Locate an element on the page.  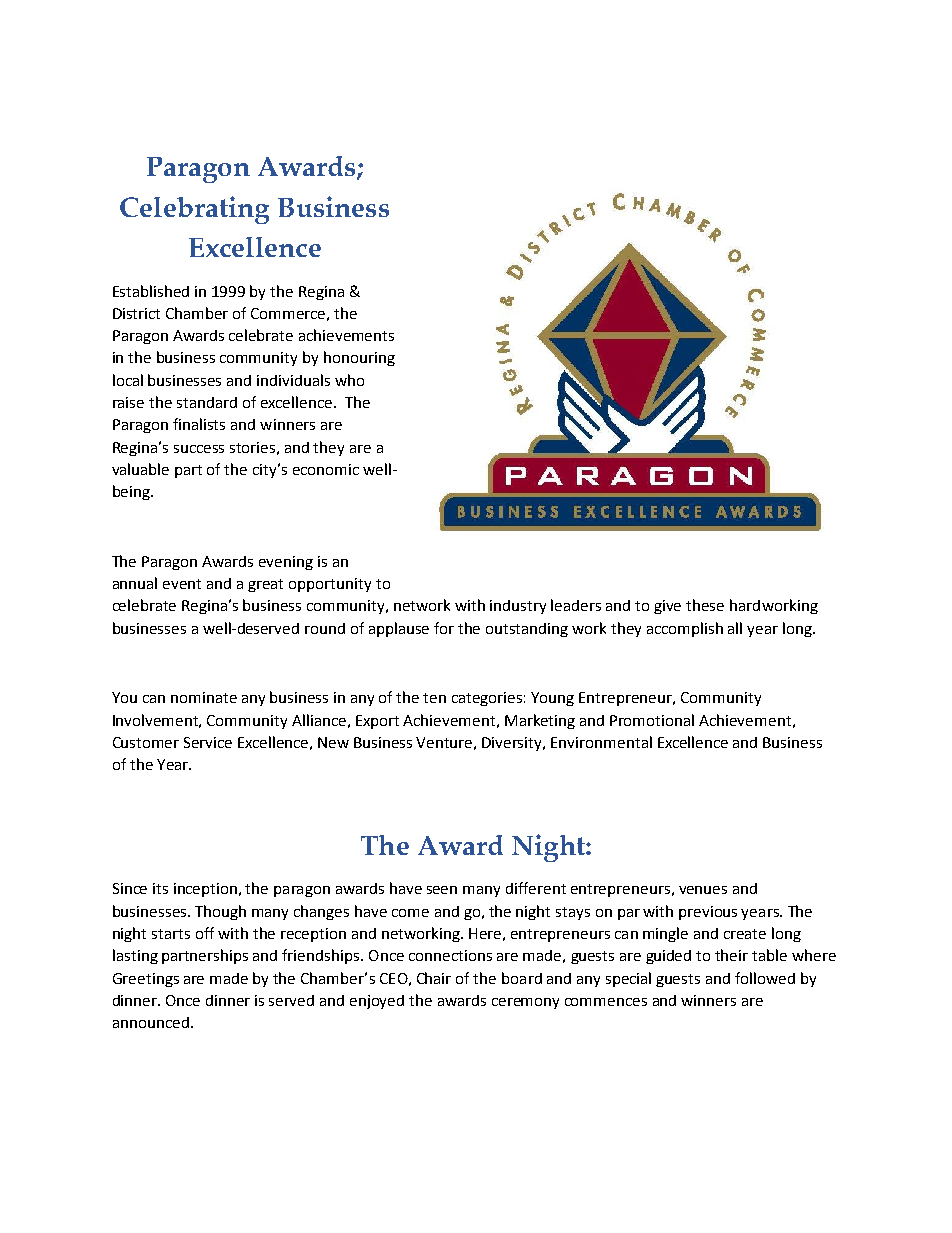
these is located at coordinates (705, 605).
